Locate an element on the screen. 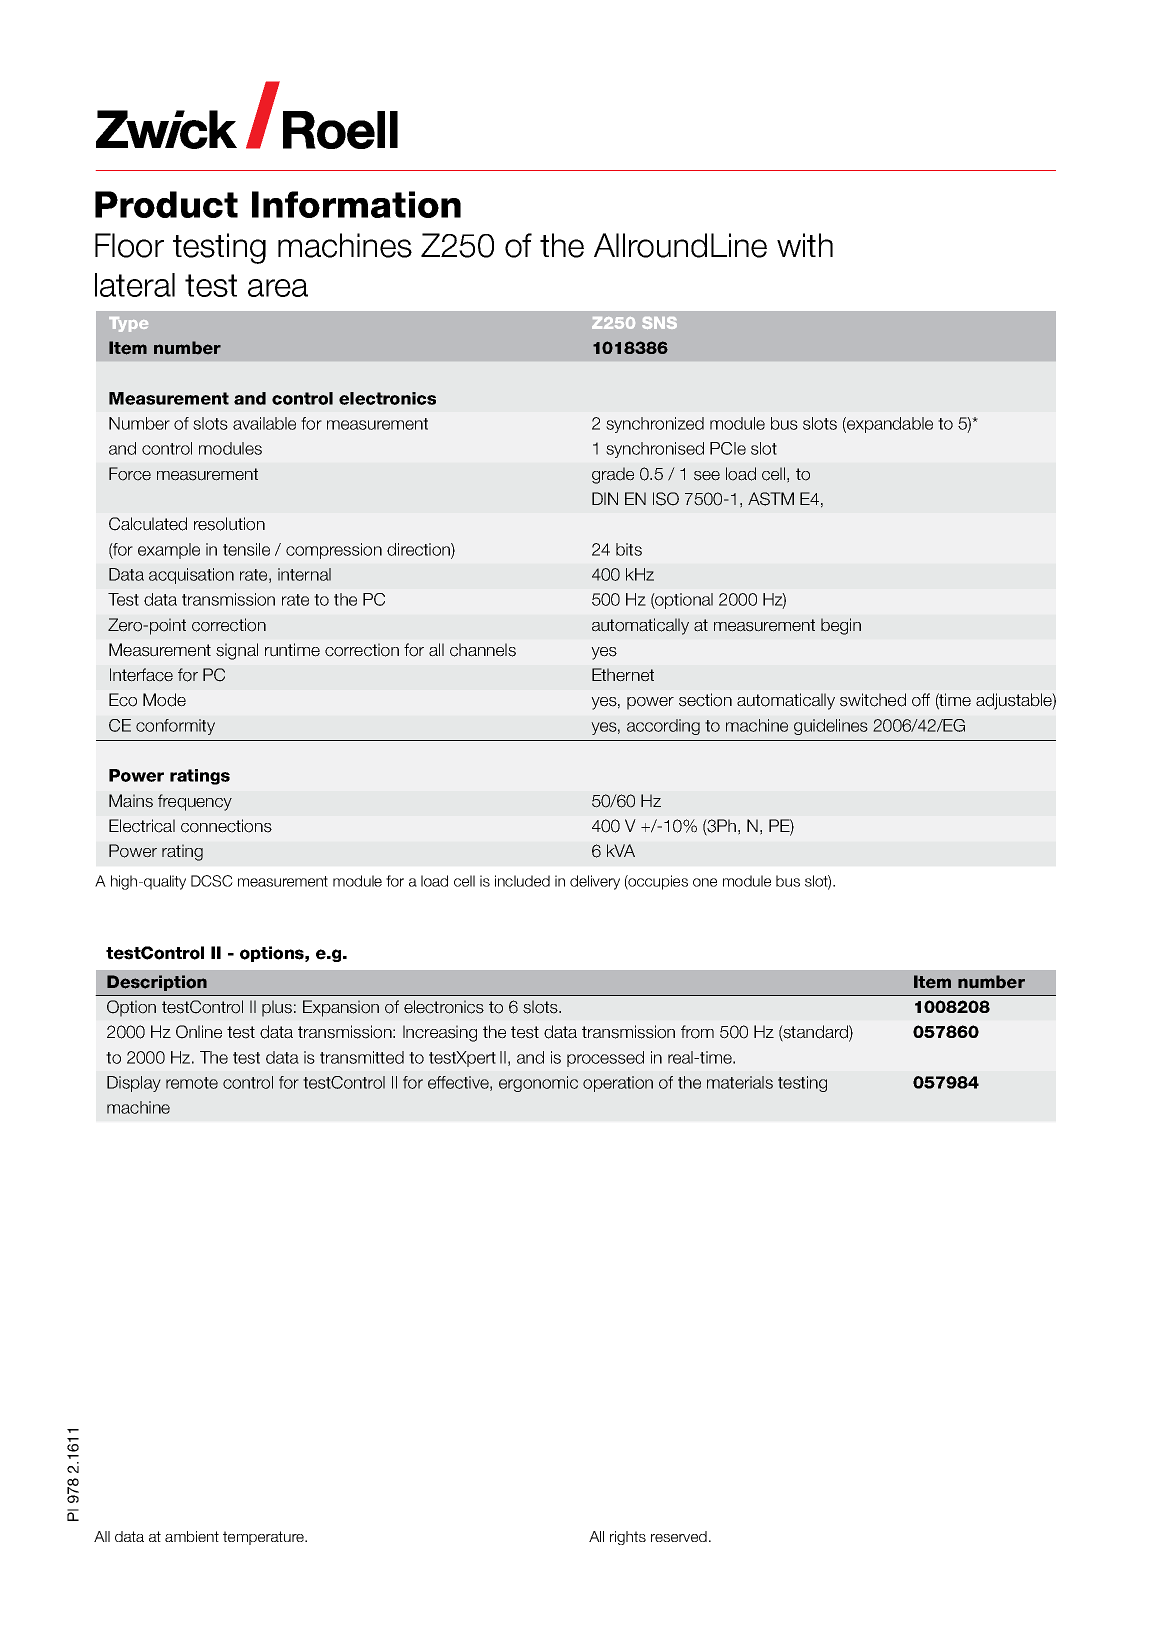 The width and height of the screenshot is (1152, 1629). SNS is located at coordinates (659, 323).
